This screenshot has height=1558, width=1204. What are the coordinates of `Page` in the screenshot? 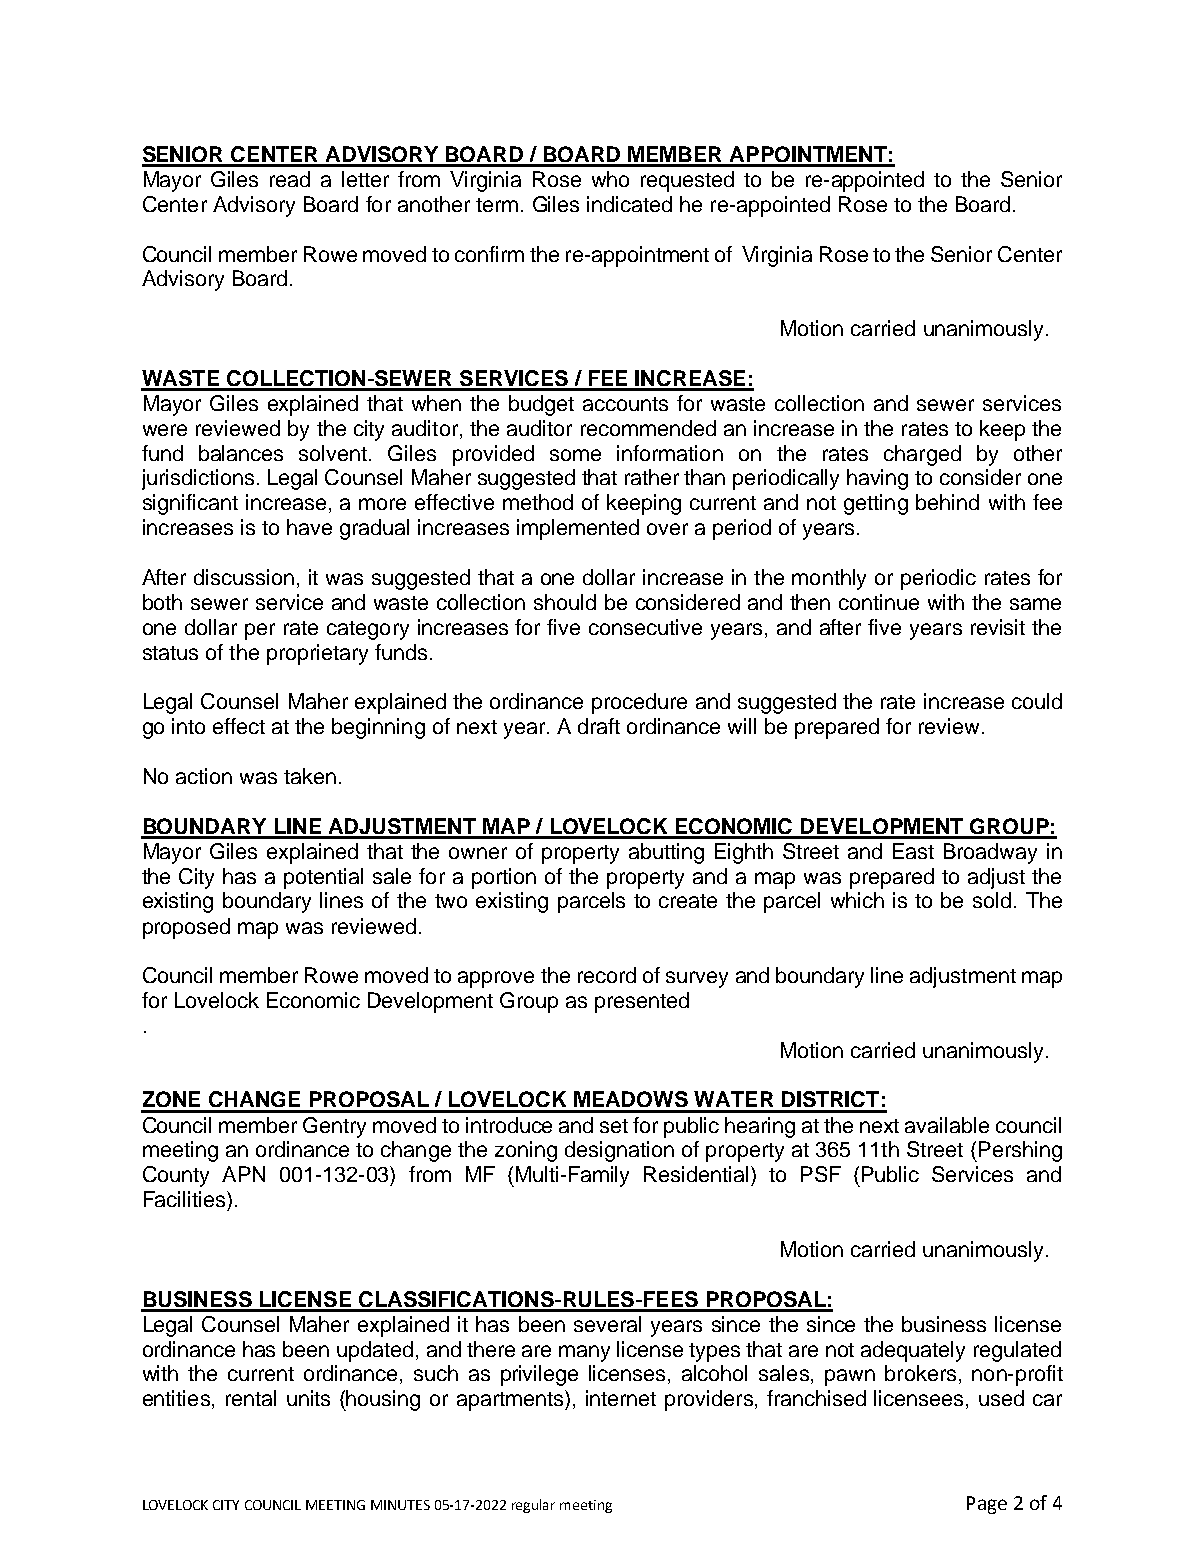 It's located at (987, 1505).
